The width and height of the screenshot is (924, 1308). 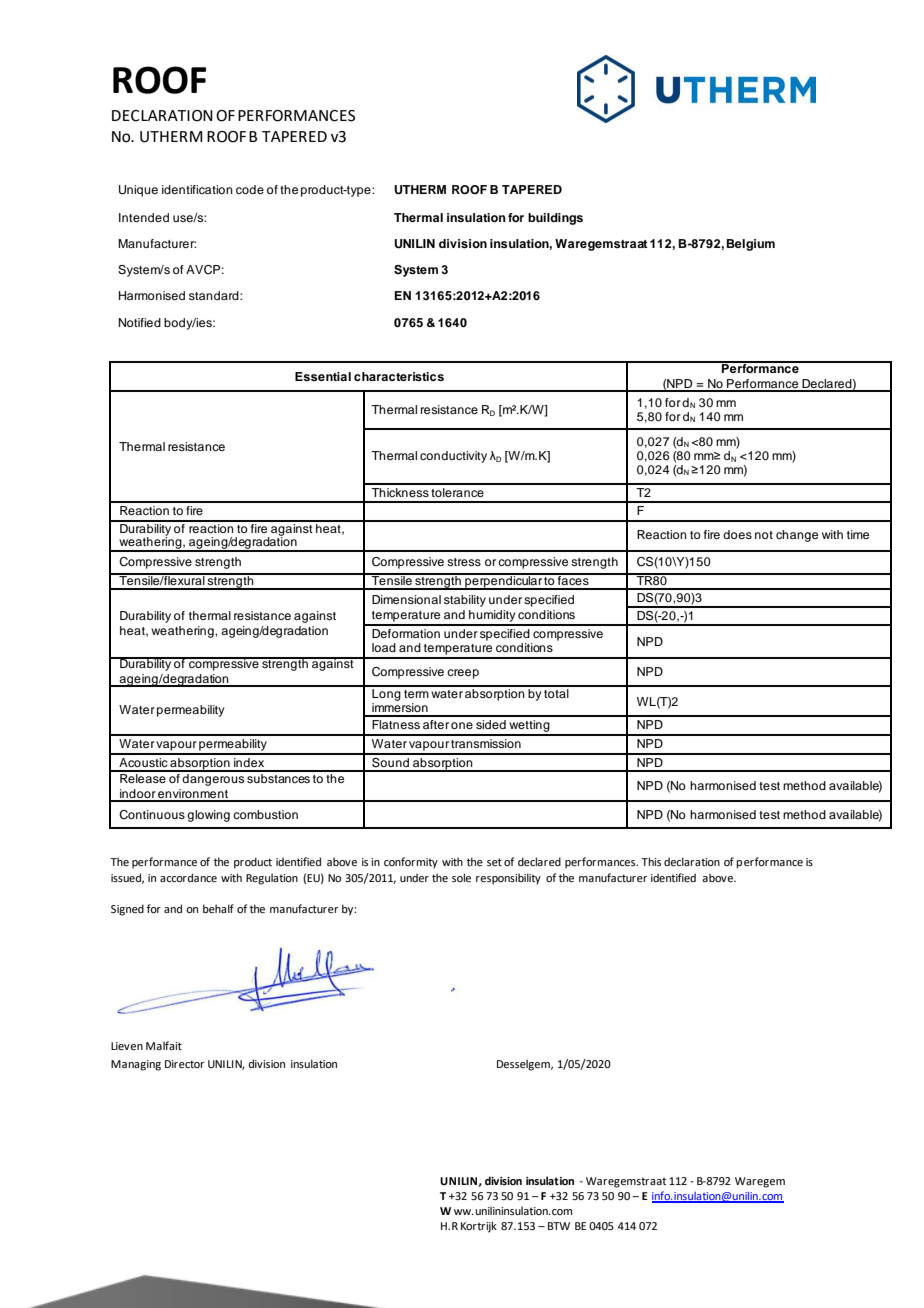 I want to click on BTW, so click(x=559, y=1226).
